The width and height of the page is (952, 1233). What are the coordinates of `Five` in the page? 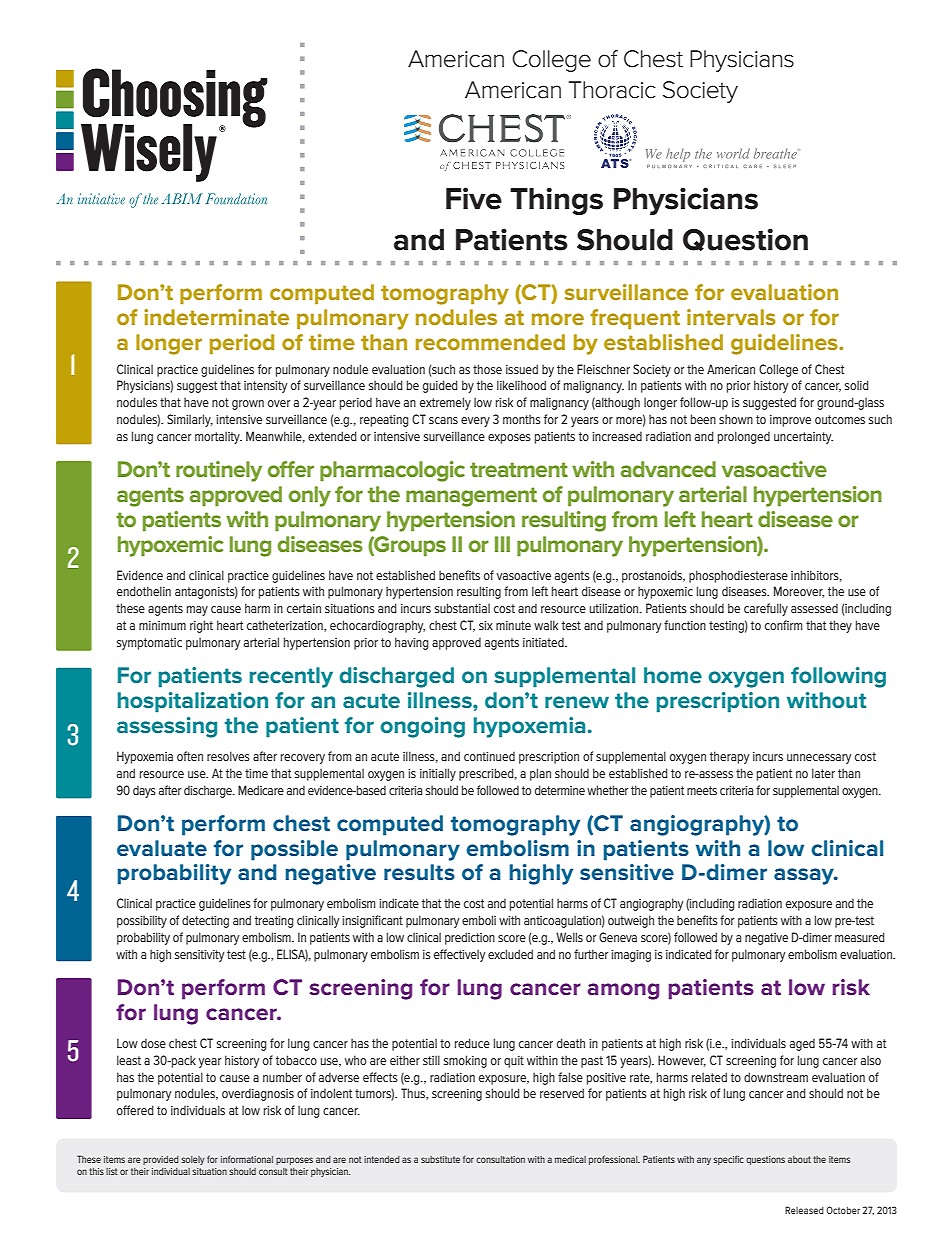 It's located at (474, 198).
